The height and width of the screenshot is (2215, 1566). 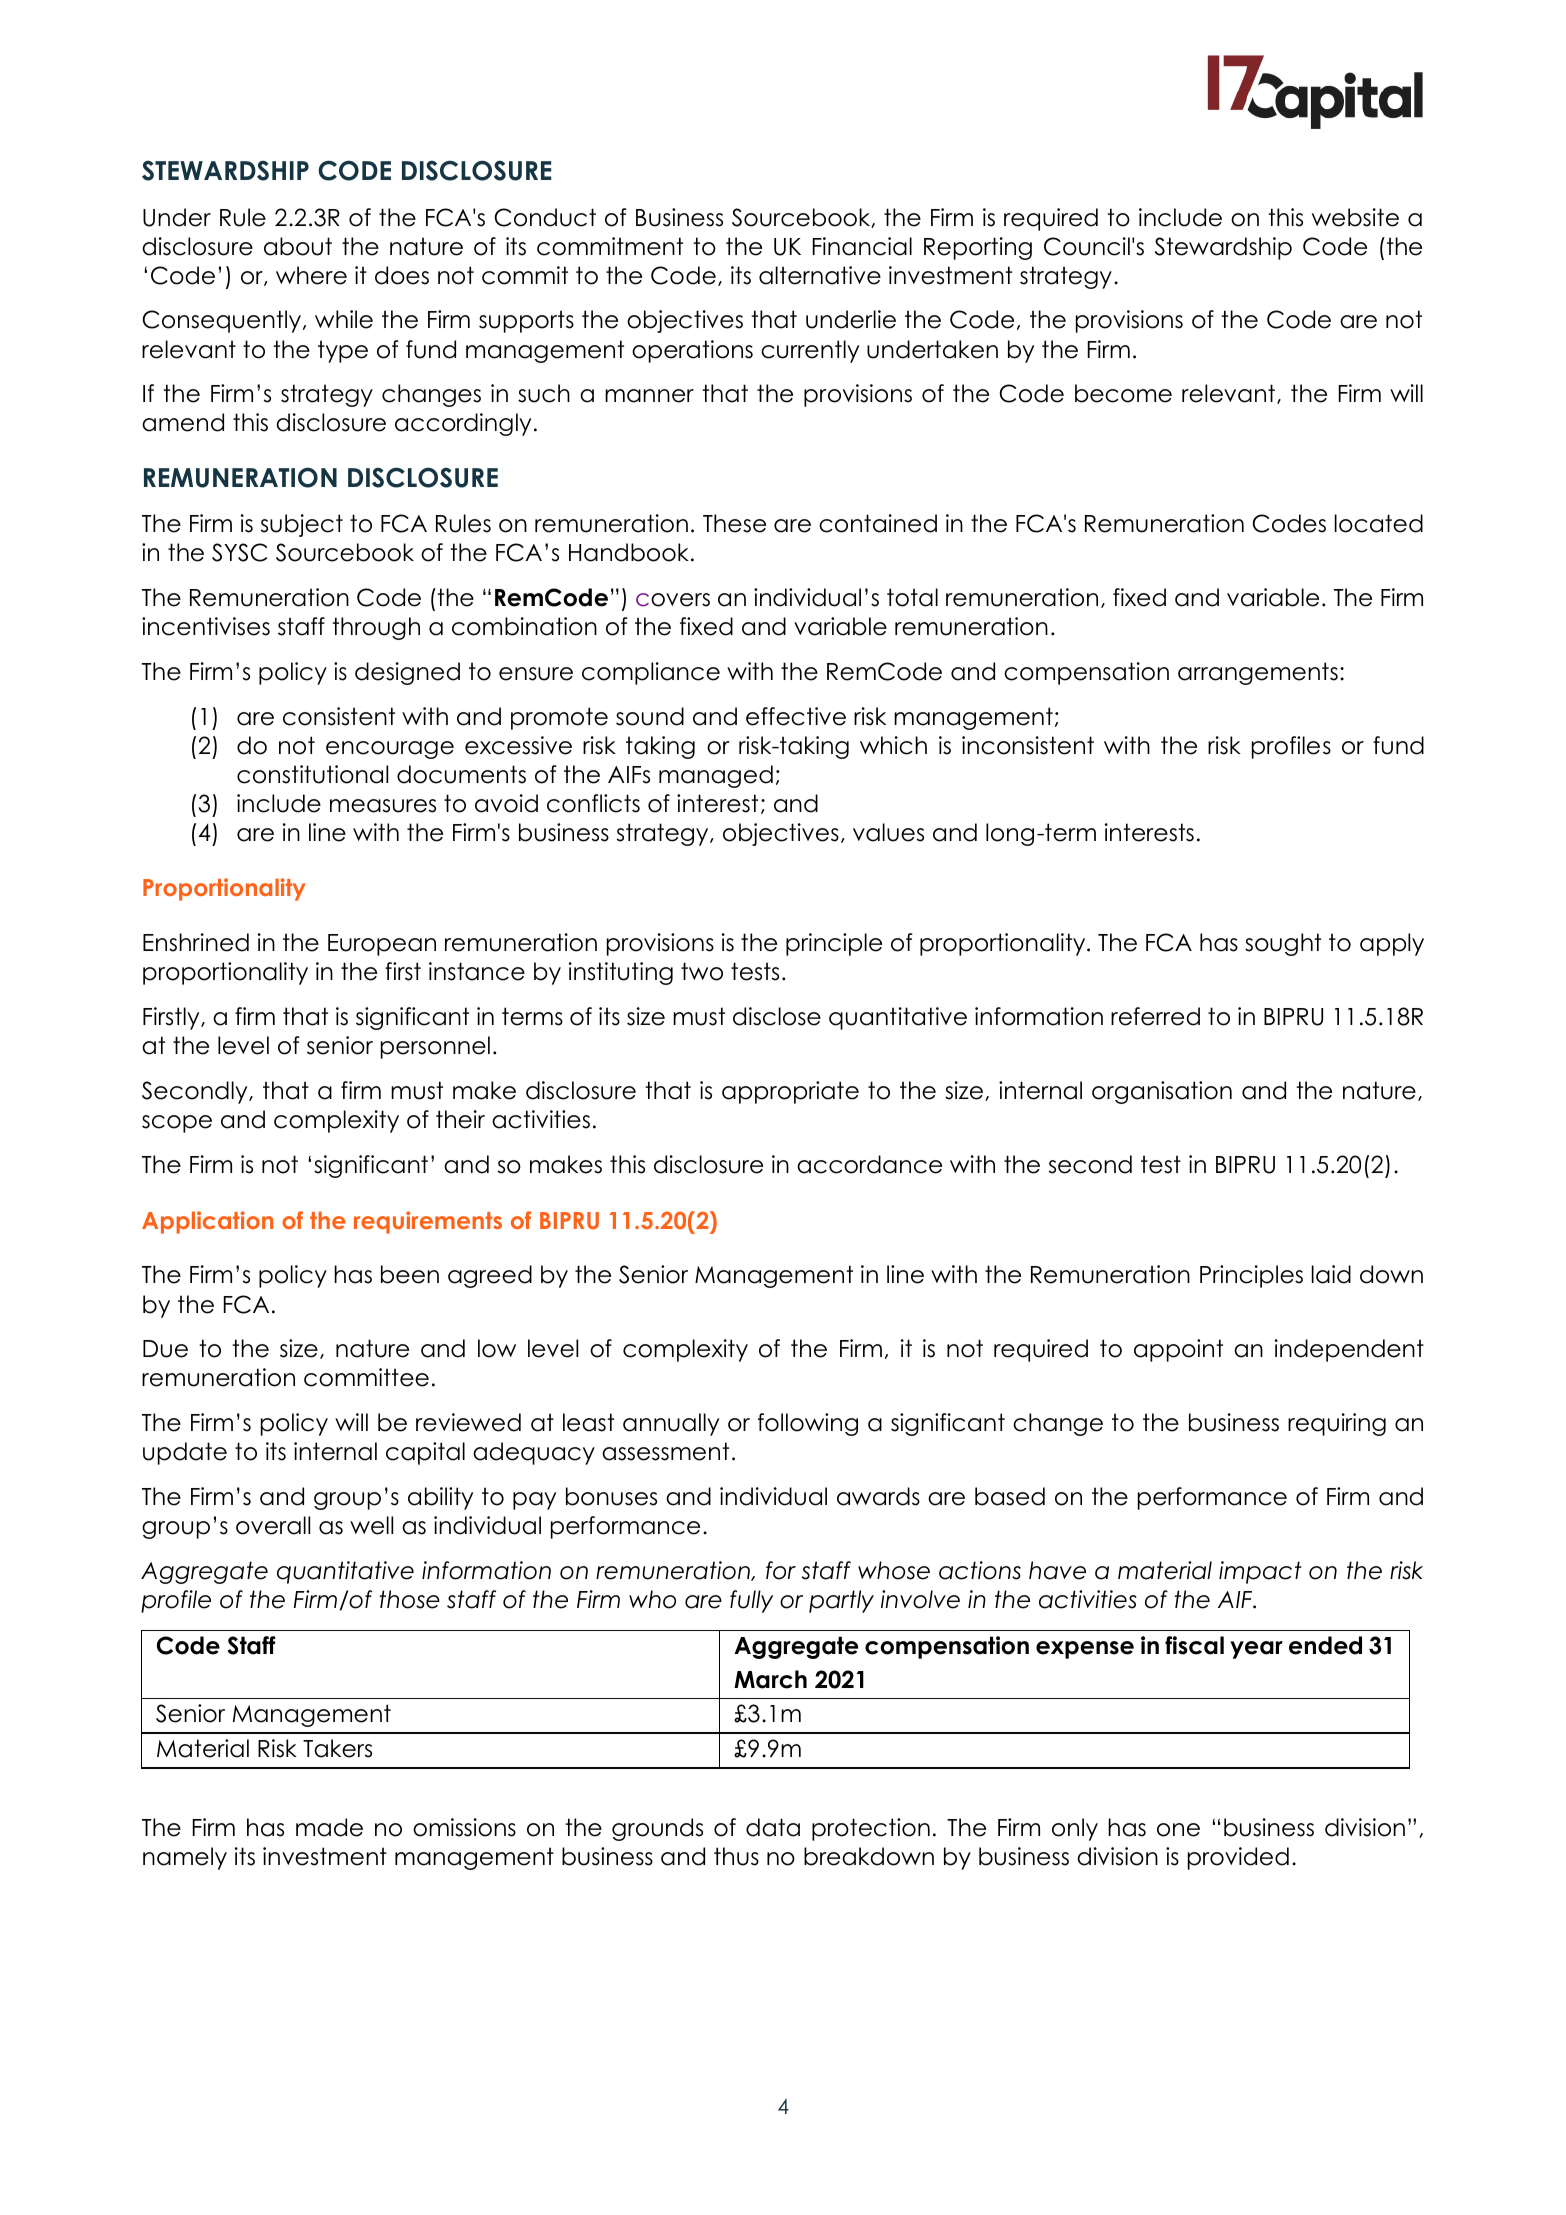 What do you see at coordinates (1355, 217) in the screenshot?
I see `website` at bounding box center [1355, 217].
